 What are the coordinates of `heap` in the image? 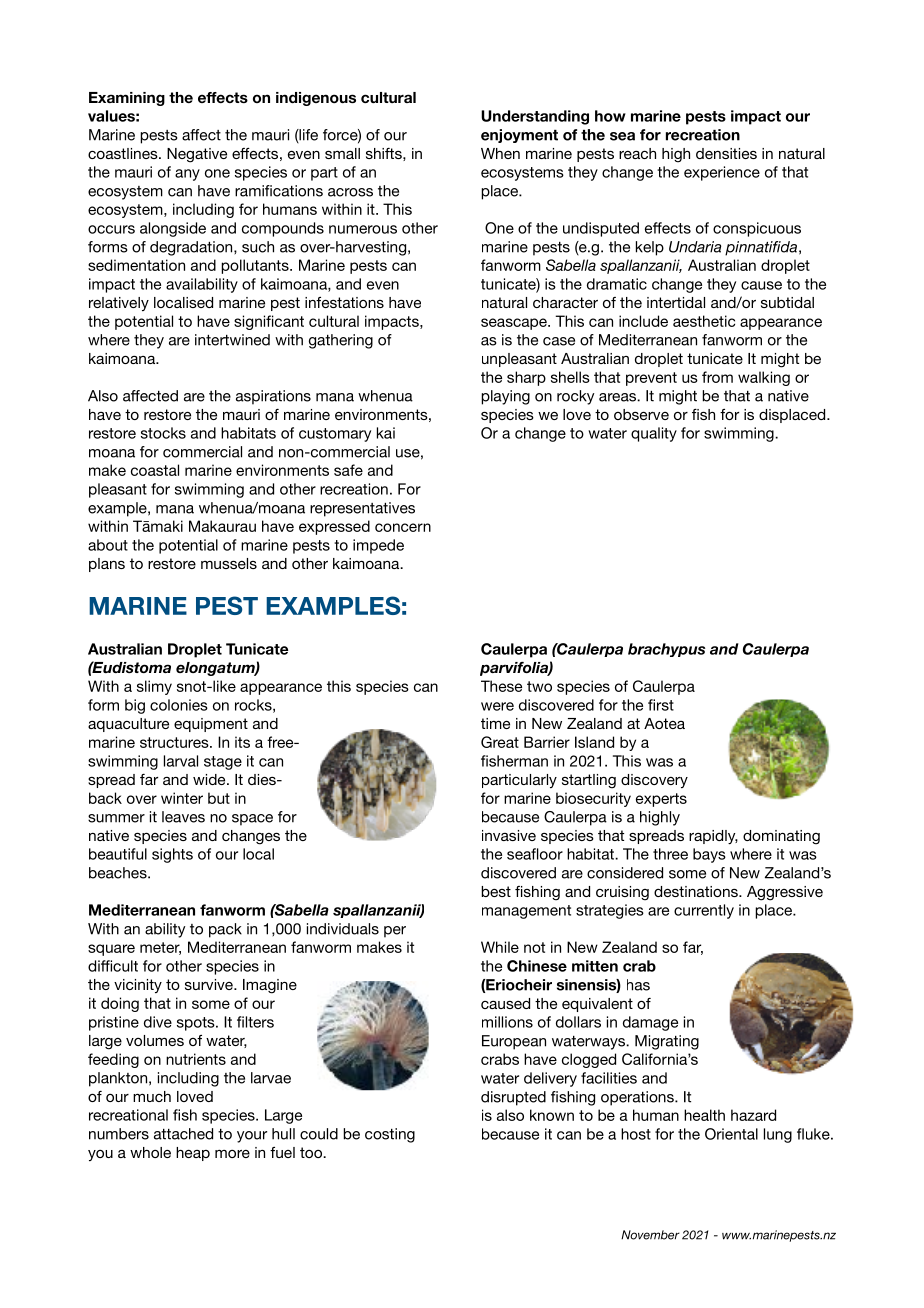 It's located at (193, 1154).
